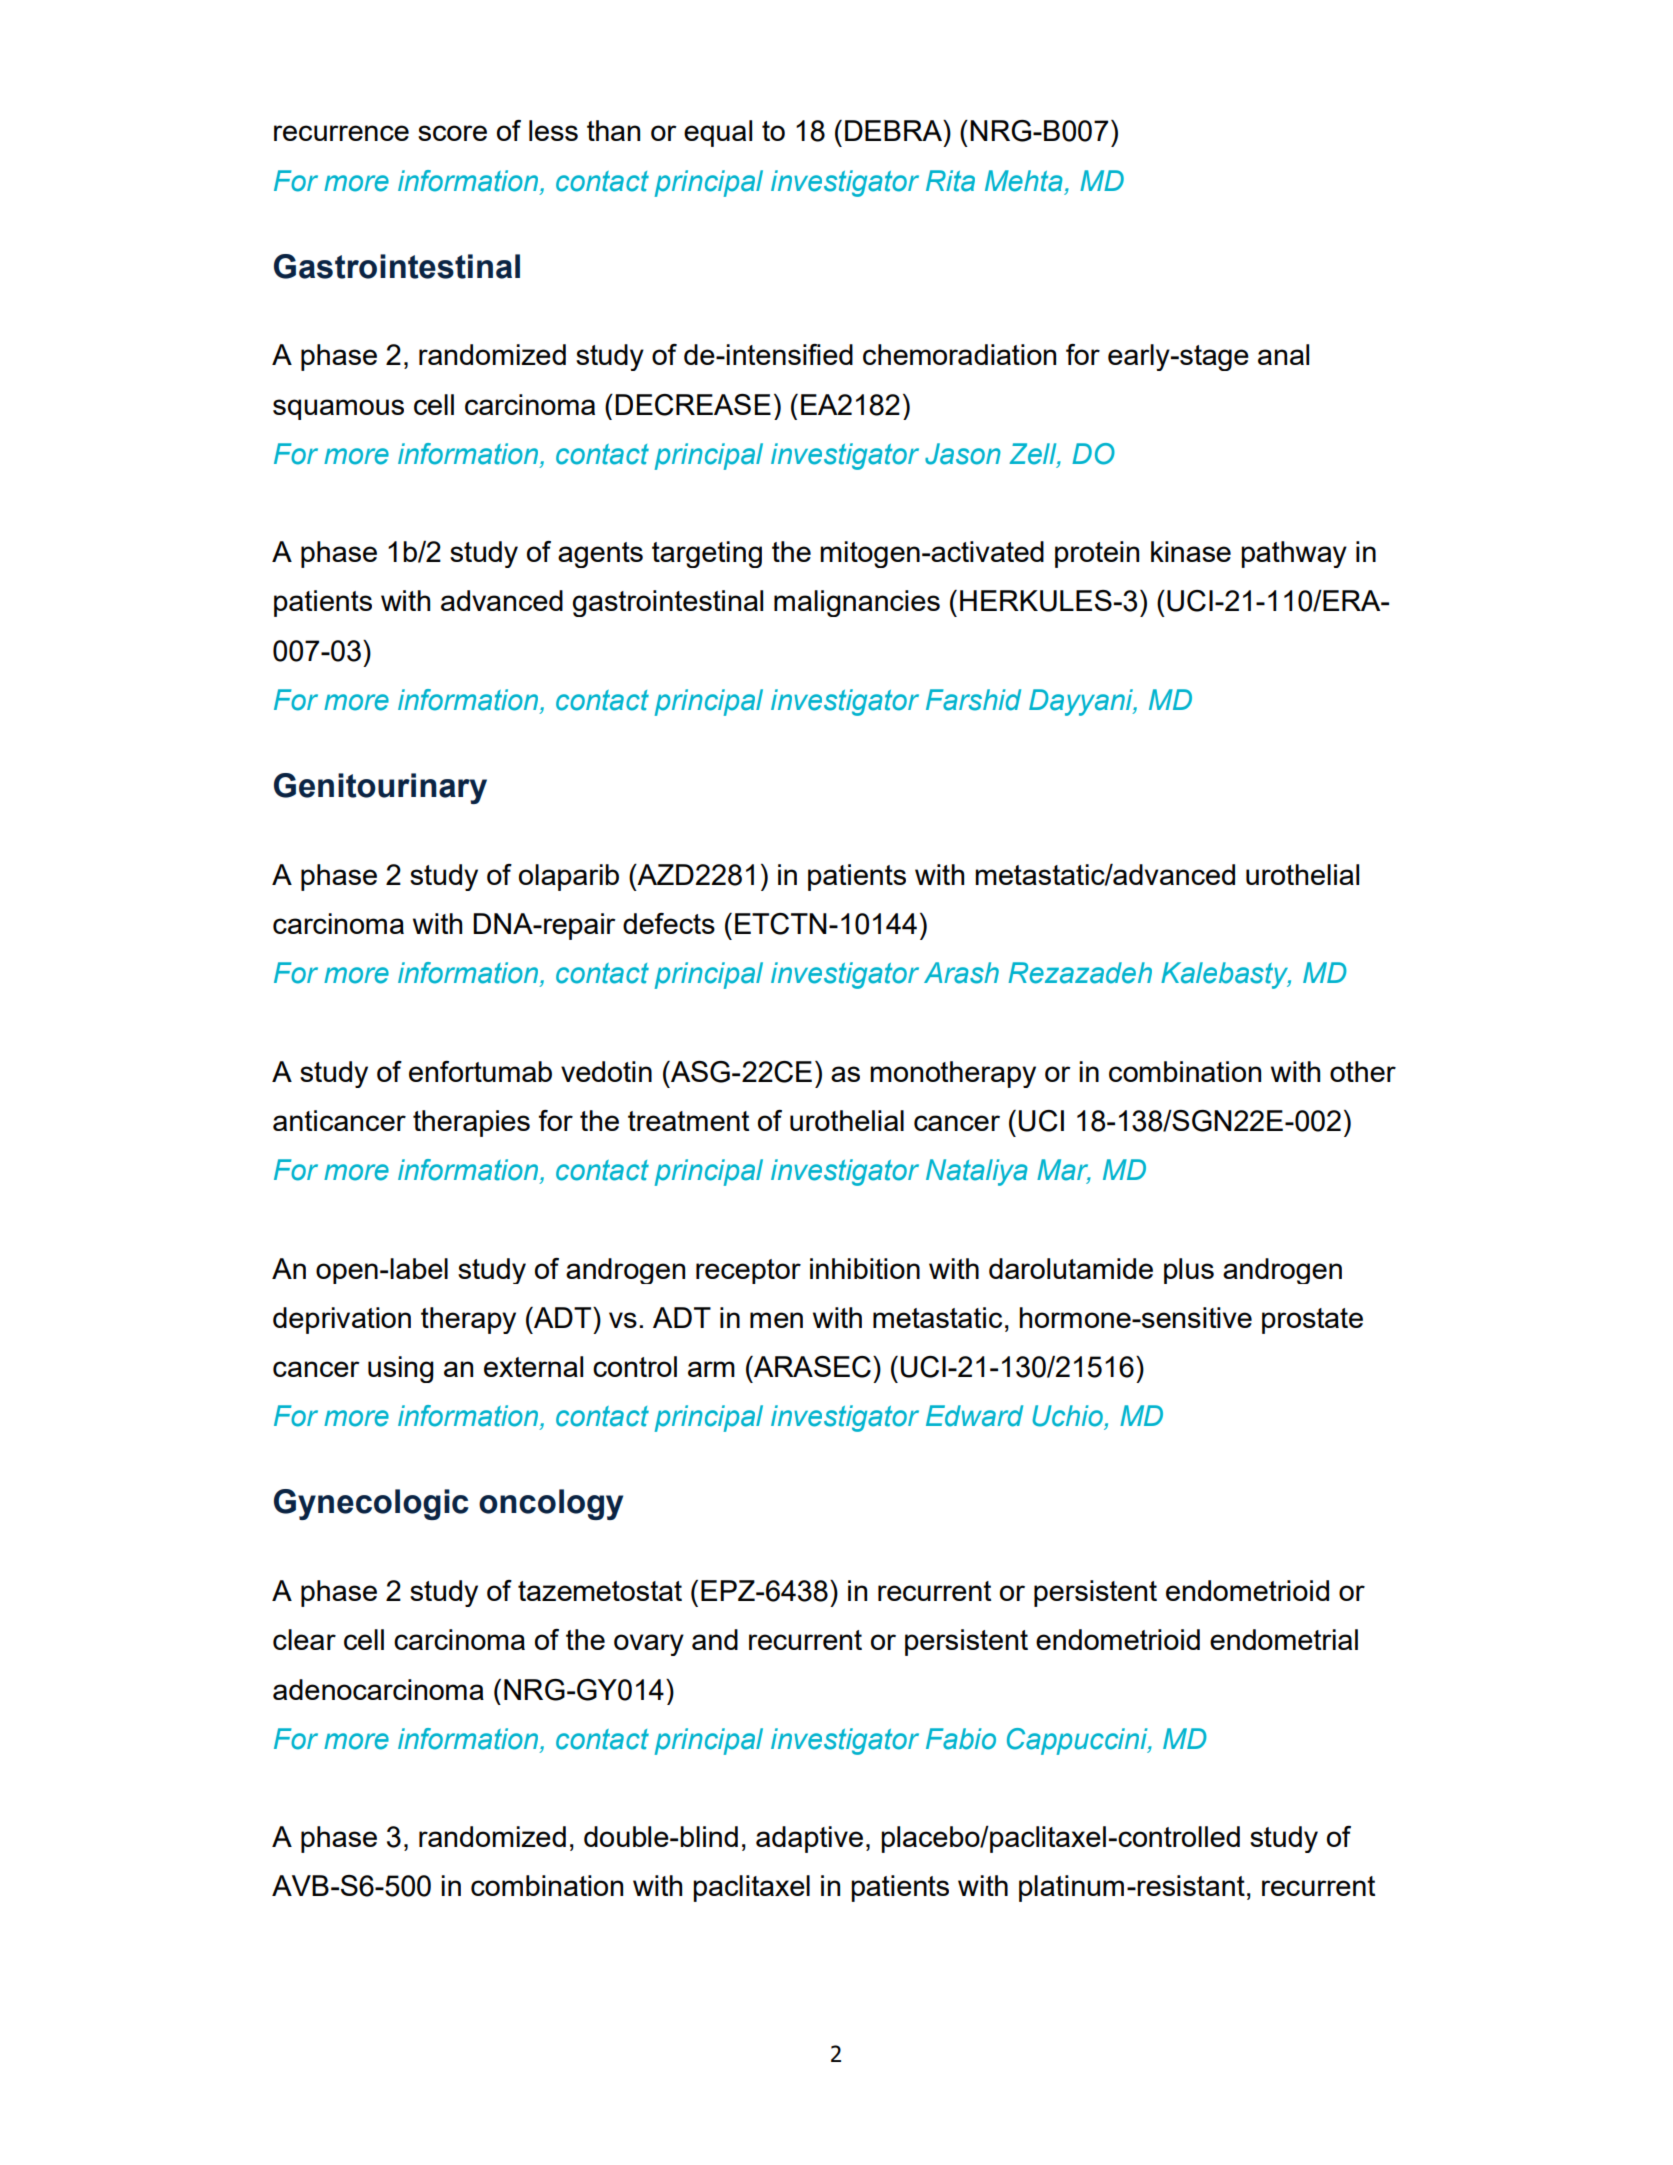 This screenshot has width=1673, height=2165. I want to click on agents, so click(600, 555).
